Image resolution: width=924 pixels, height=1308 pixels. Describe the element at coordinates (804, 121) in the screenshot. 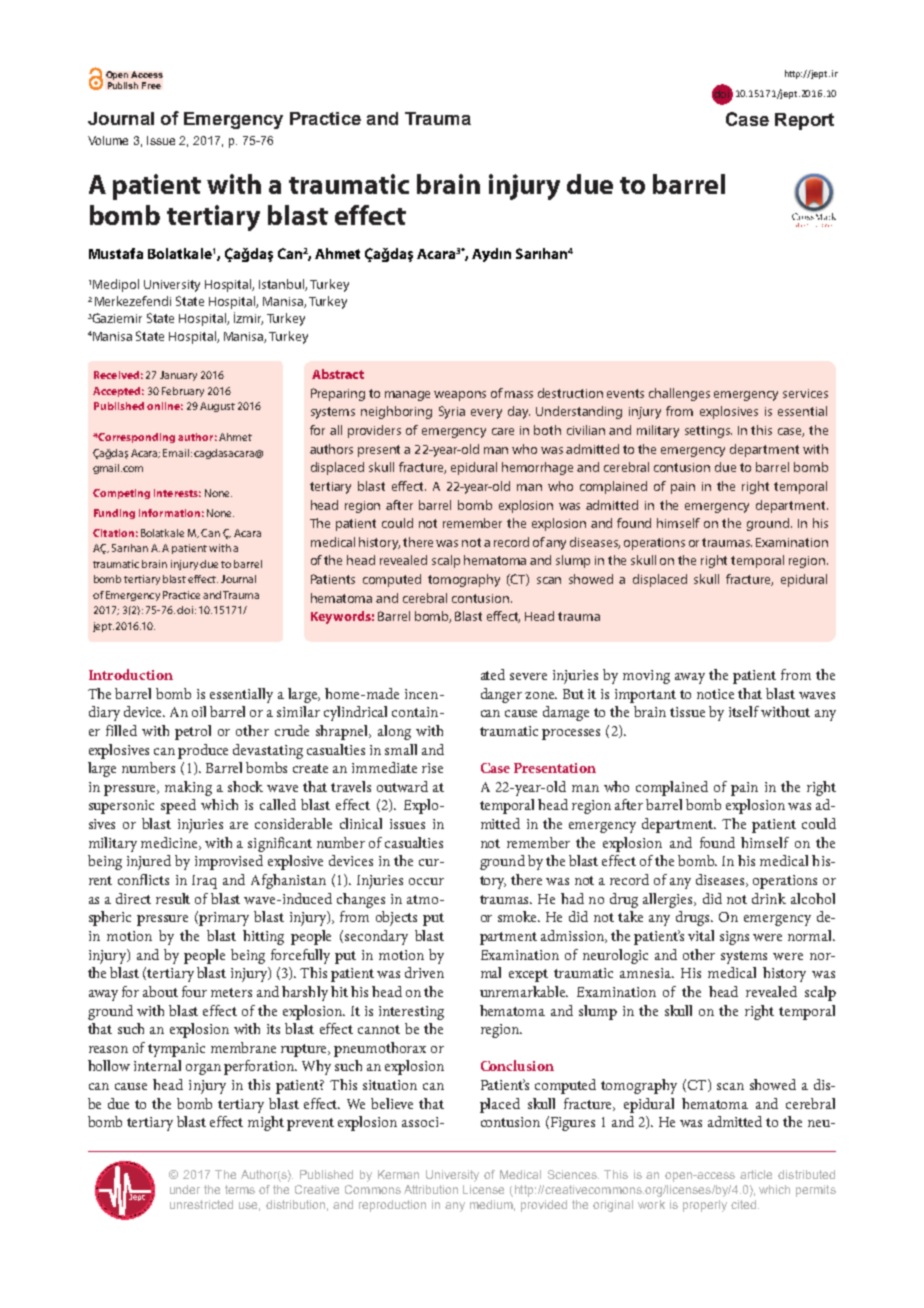

I see `Report` at that location.
